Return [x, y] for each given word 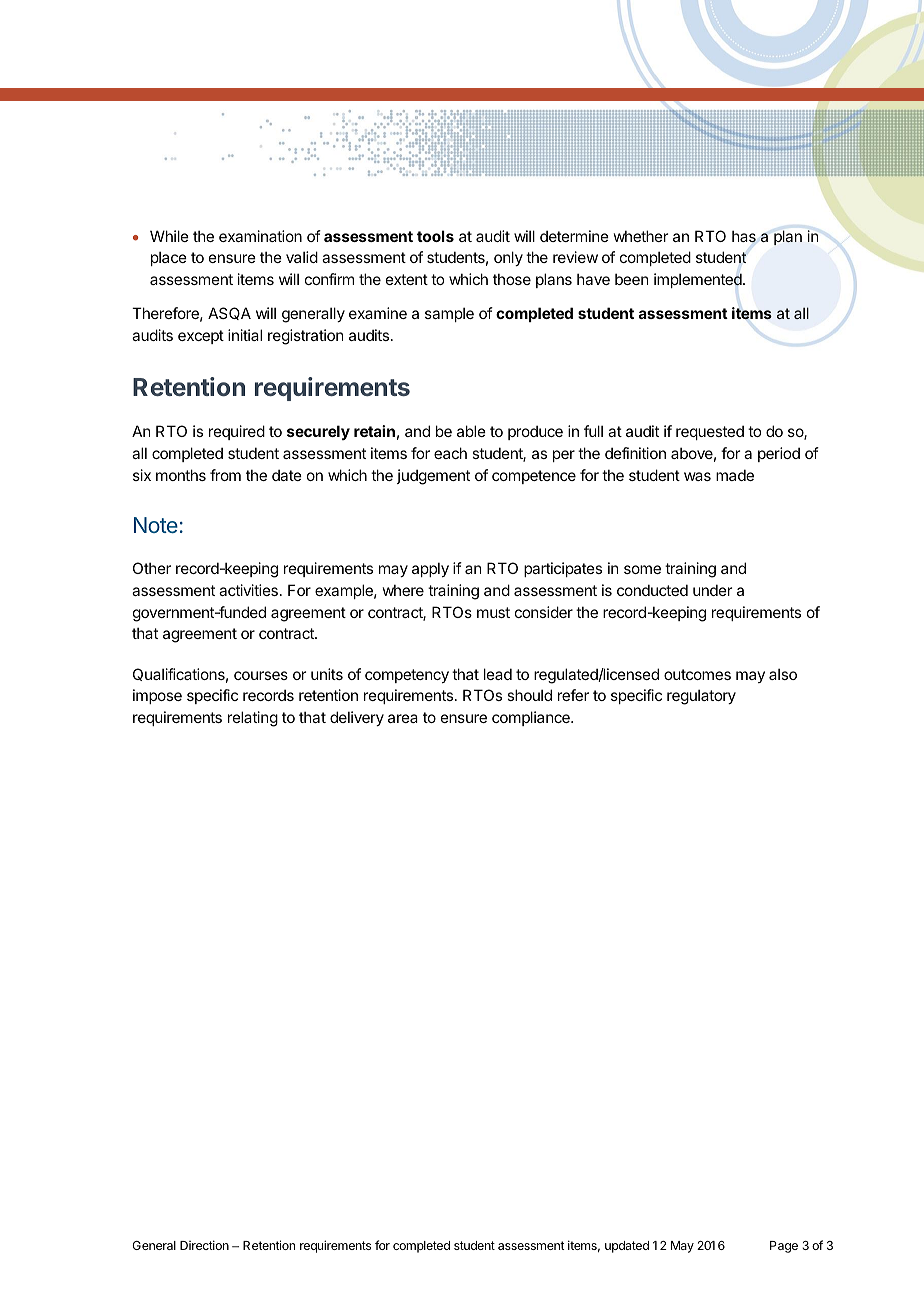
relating [253, 719]
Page [784, 1247]
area [403, 718]
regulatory [701, 697]
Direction [204, 1245]
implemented [699, 280]
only [508, 258]
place [169, 258]
